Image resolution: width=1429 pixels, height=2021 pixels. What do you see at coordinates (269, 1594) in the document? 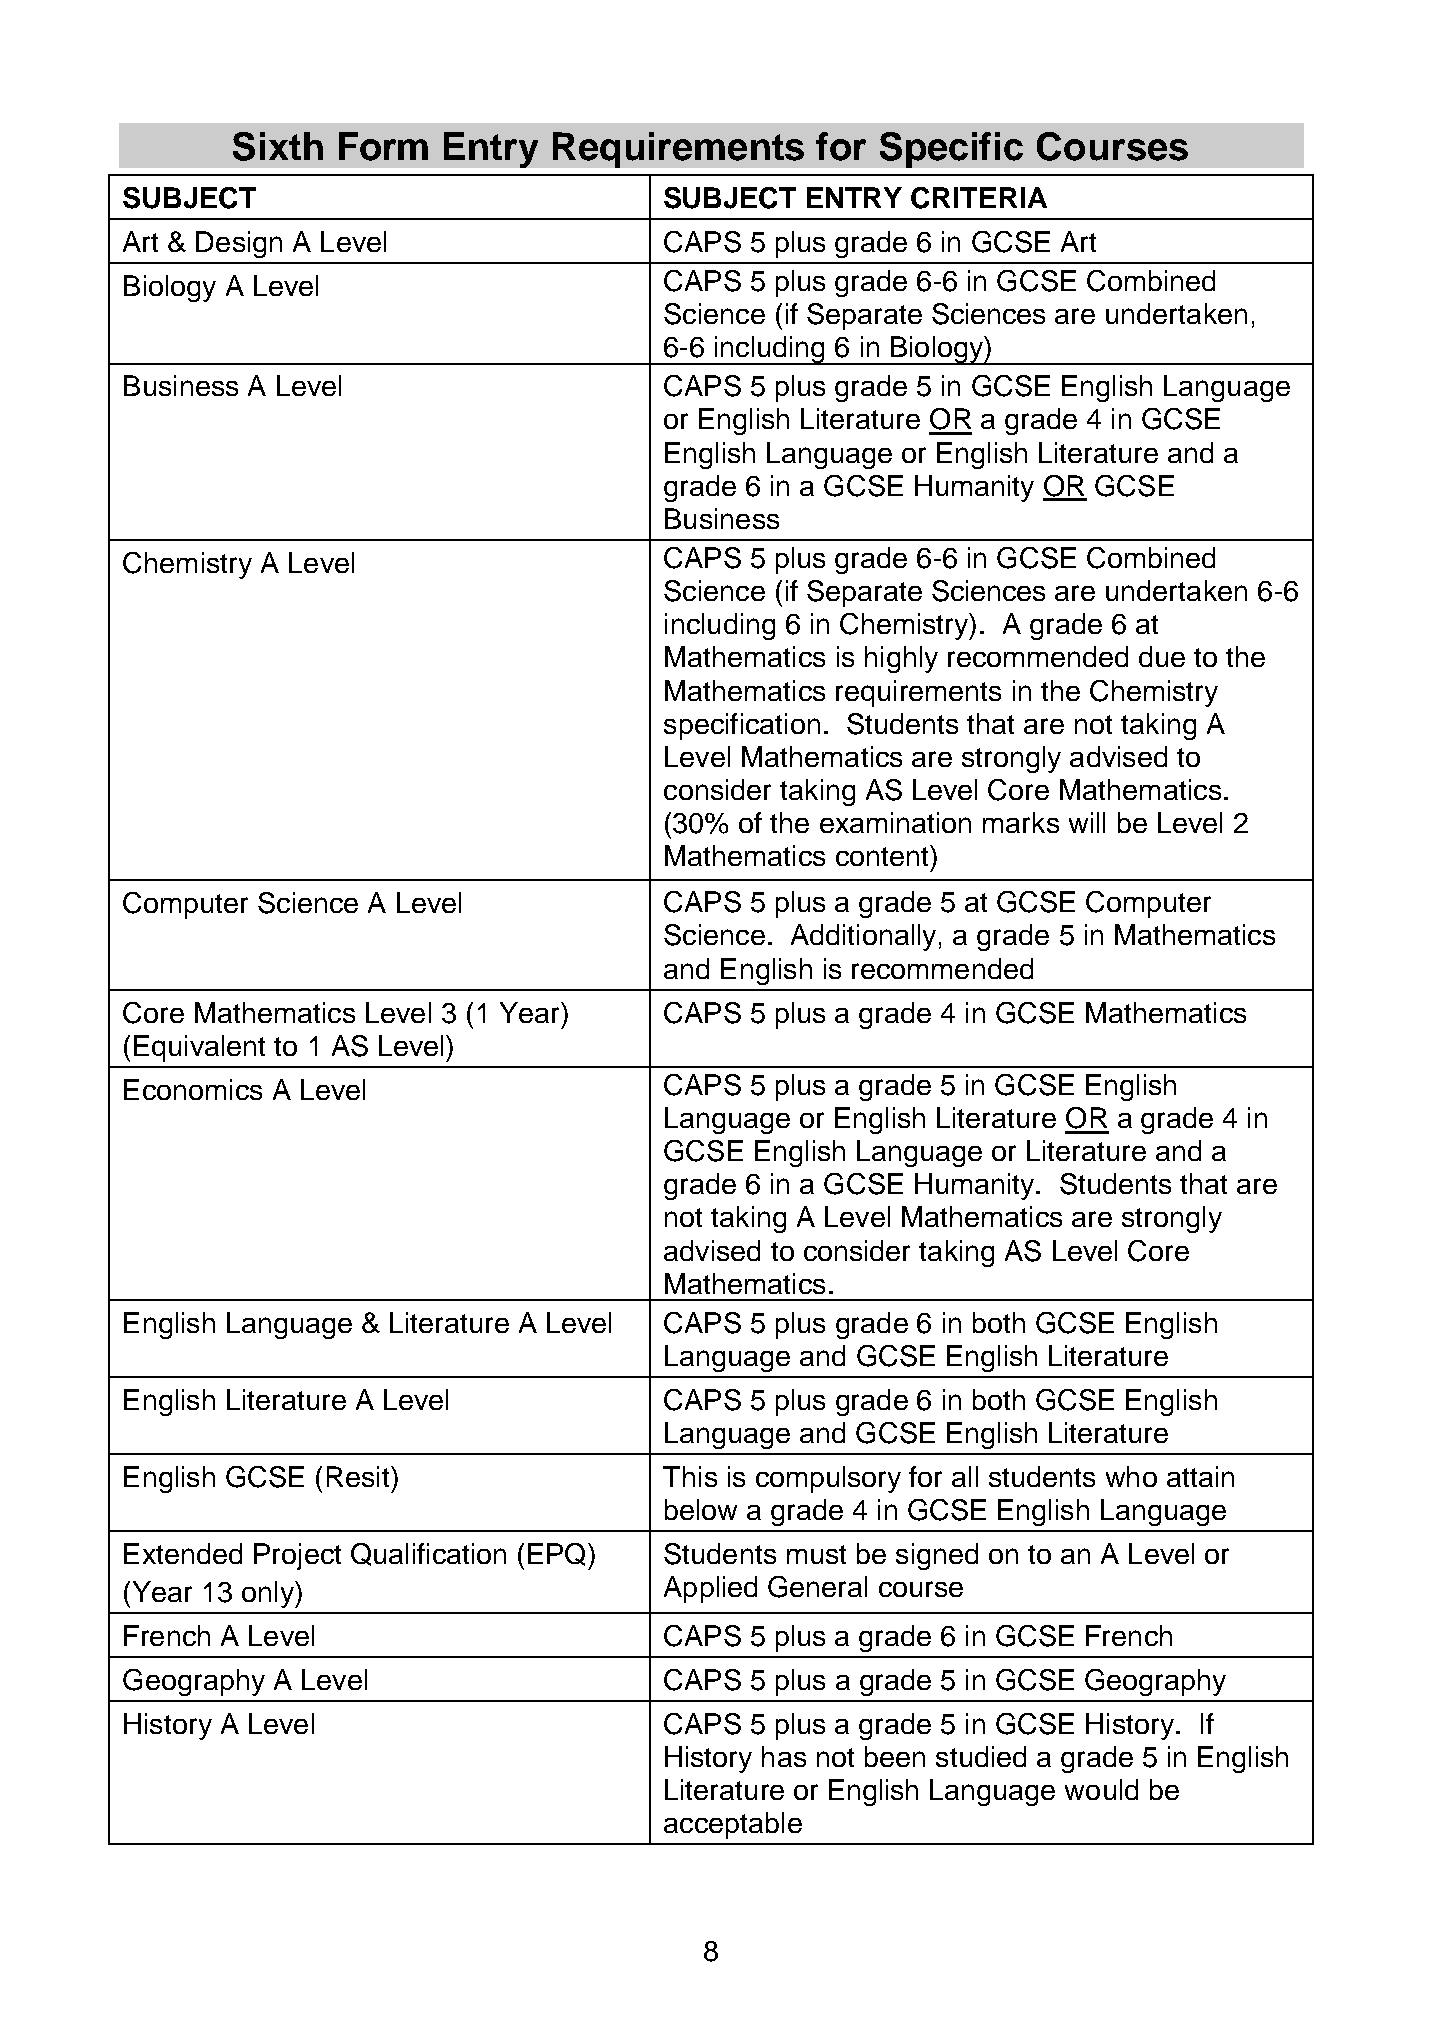
I see `only` at bounding box center [269, 1594].
